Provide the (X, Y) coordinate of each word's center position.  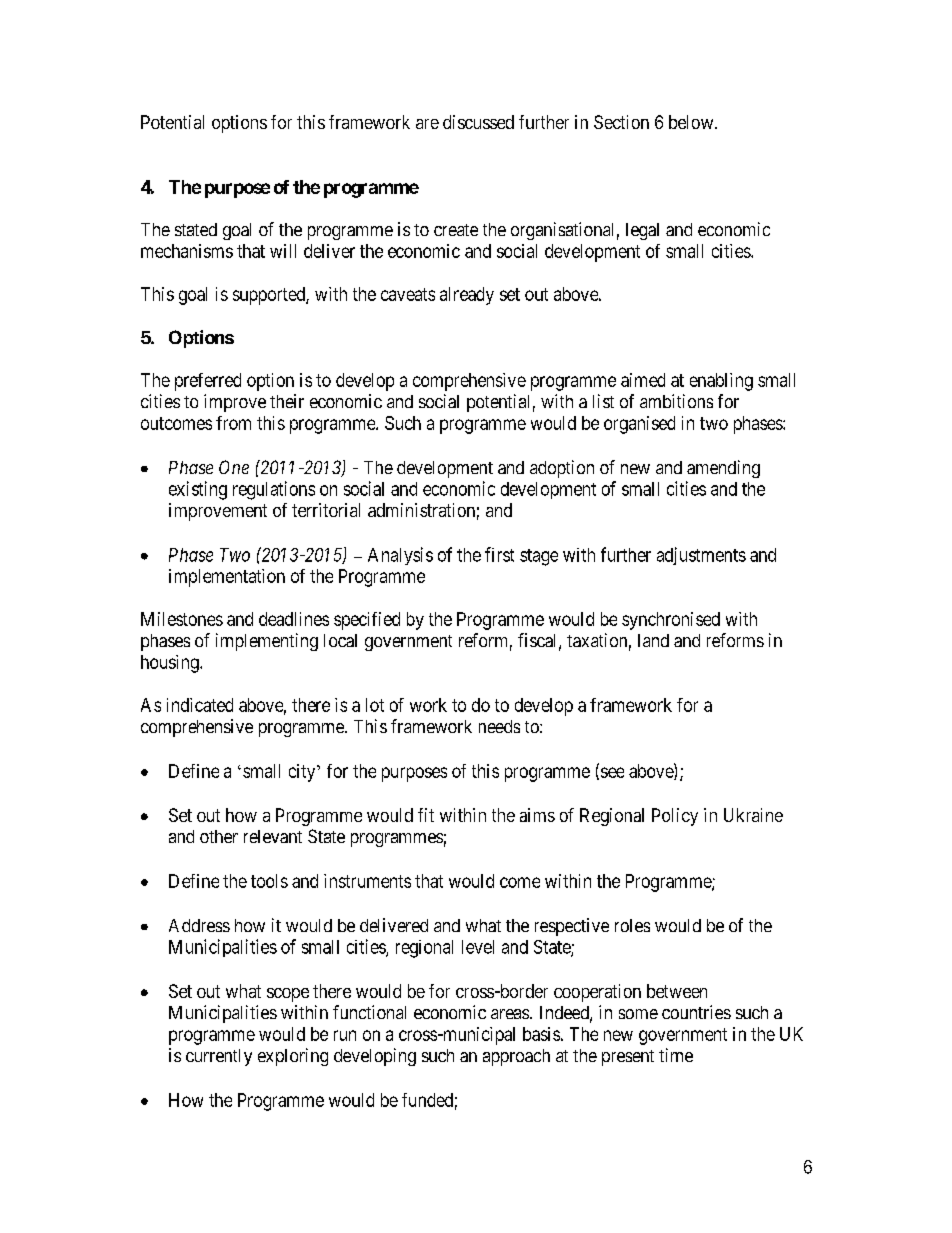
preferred (208, 382)
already (467, 296)
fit (426, 815)
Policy (675, 817)
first (499, 554)
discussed (478, 122)
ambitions (676, 401)
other (219, 836)
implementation (227, 578)
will (283, 251)
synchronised (671, 621)
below (692, 122)
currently (219, 1057)
